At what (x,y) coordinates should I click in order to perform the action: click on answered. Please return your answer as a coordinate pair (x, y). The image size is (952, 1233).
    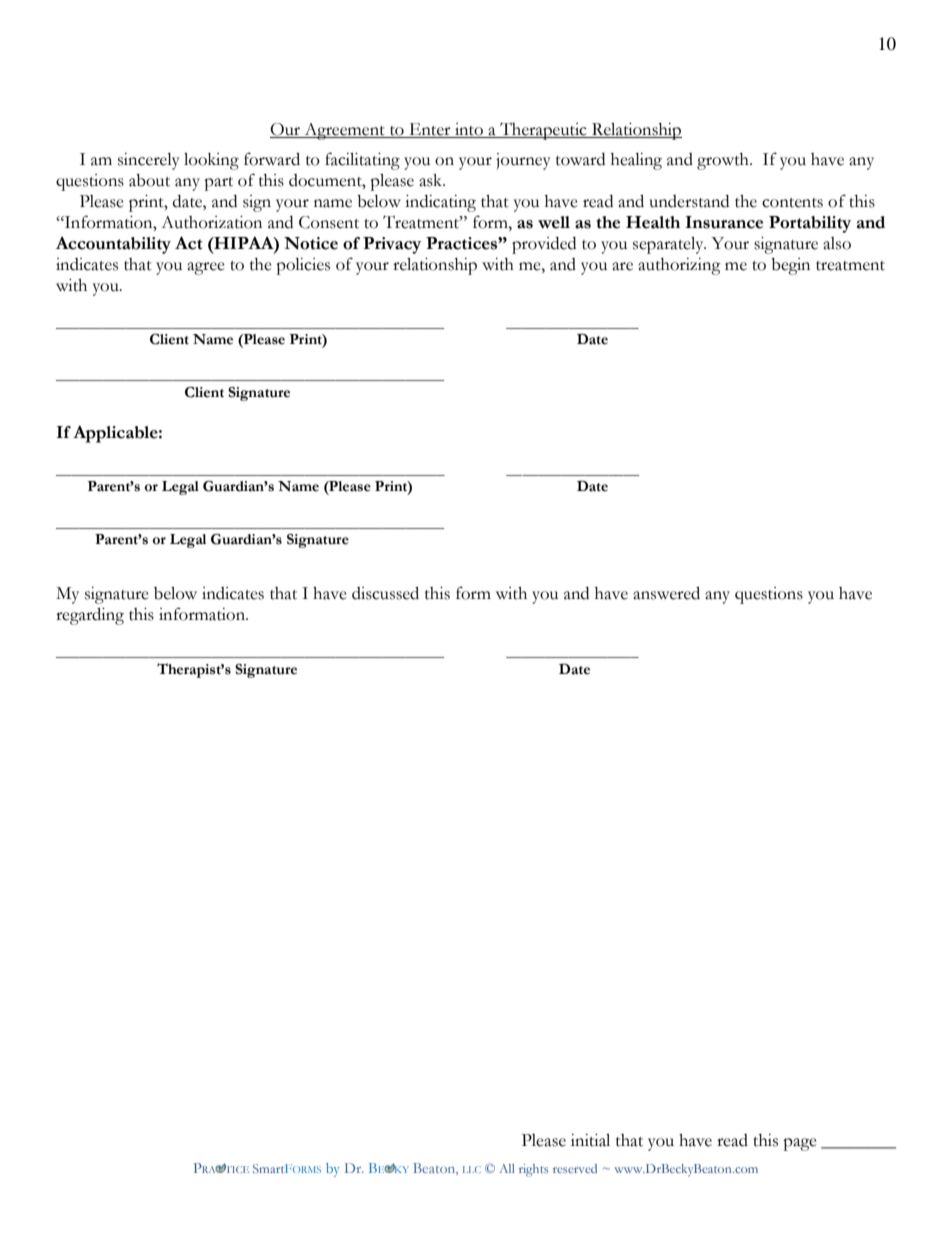
    Looking at the image, I should click on (666, 593).
